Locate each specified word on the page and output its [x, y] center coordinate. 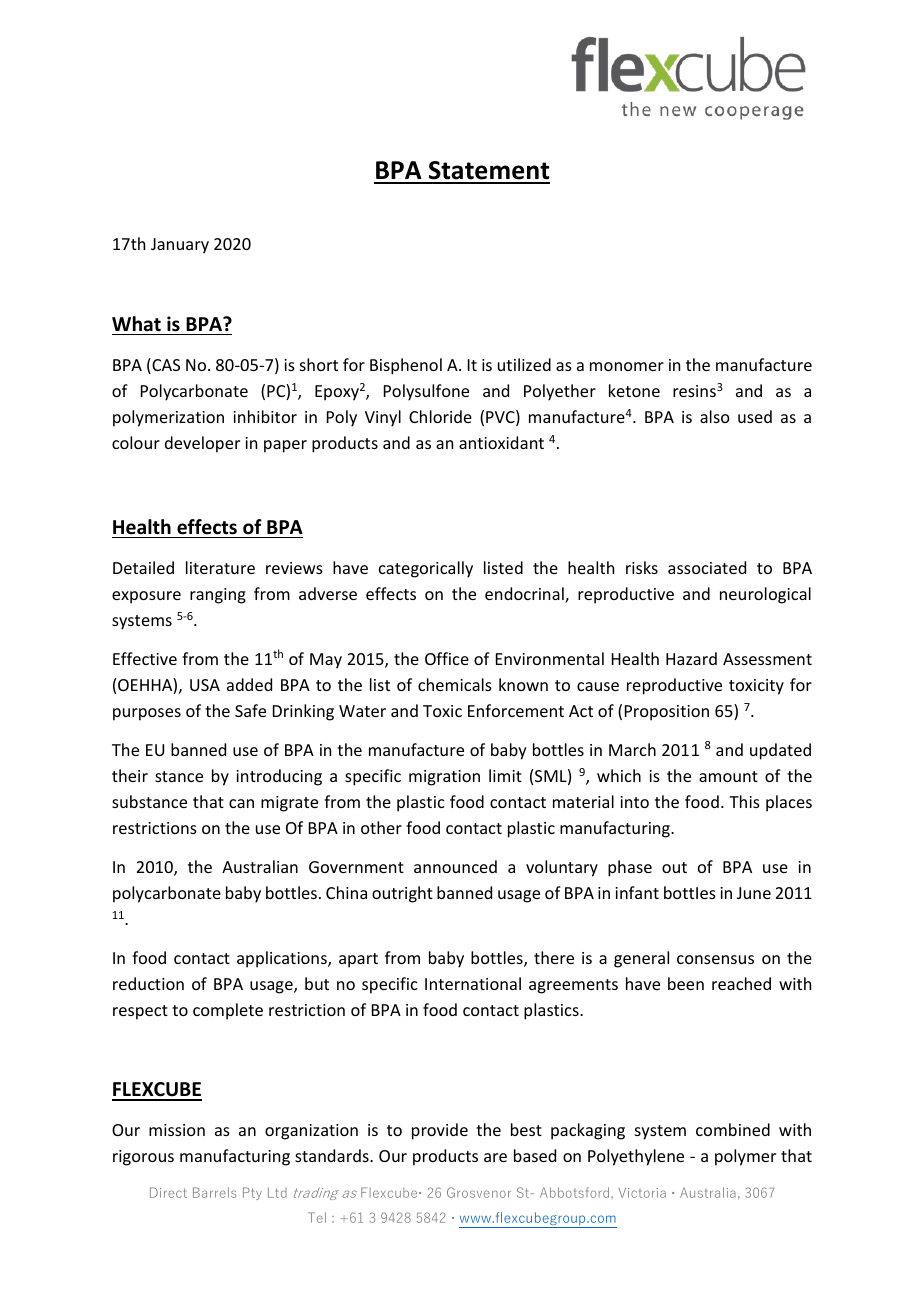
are [495, 1157]
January [180, 246]
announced [455, 866]
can [241, 803]
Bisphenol [406, 366]
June [754, 893]
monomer [627, 366]
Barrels [215, 1192]
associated [707, 567]
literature [220, 567]
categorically [426, 569]
